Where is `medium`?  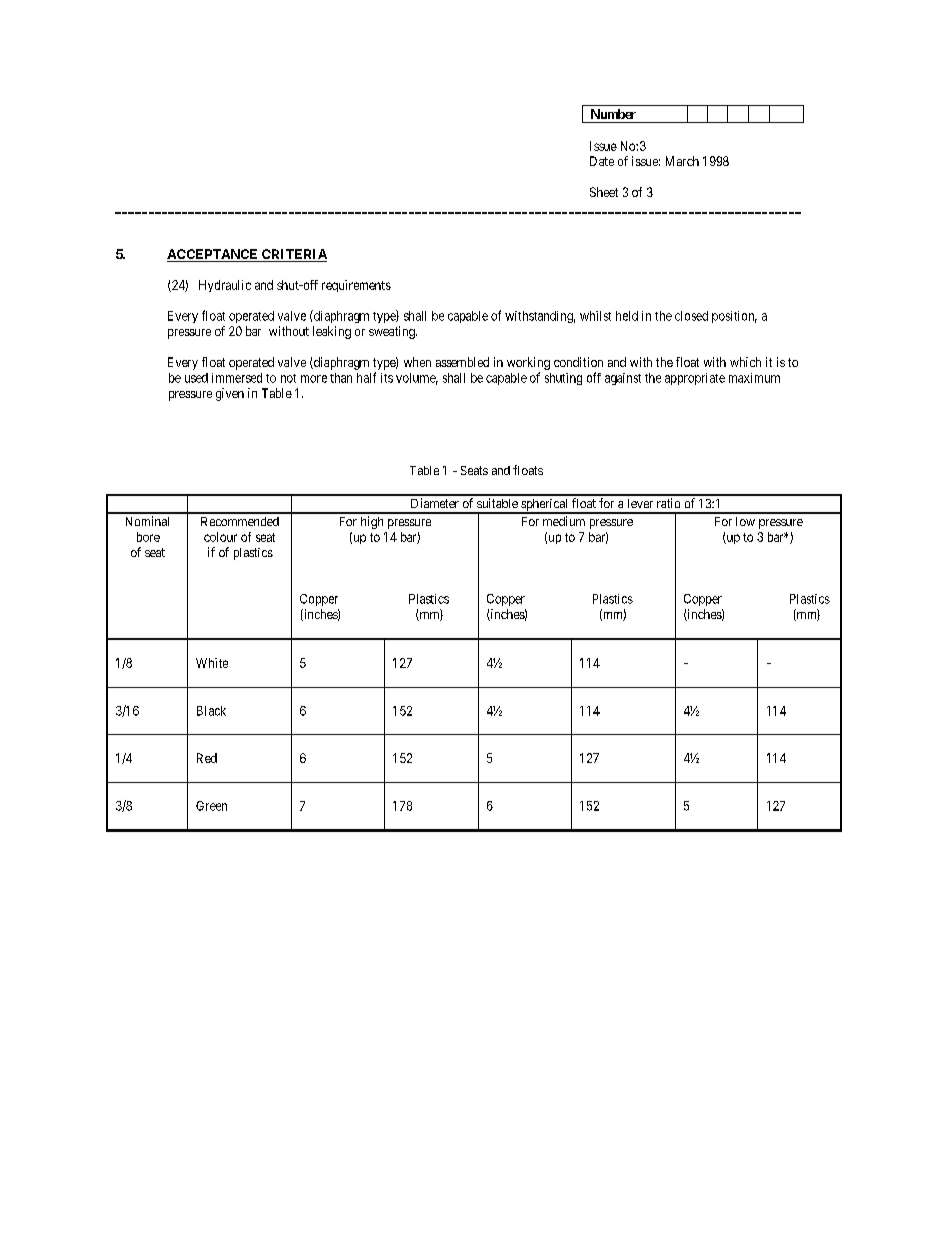
medium is located at coordinates (564, 521).
